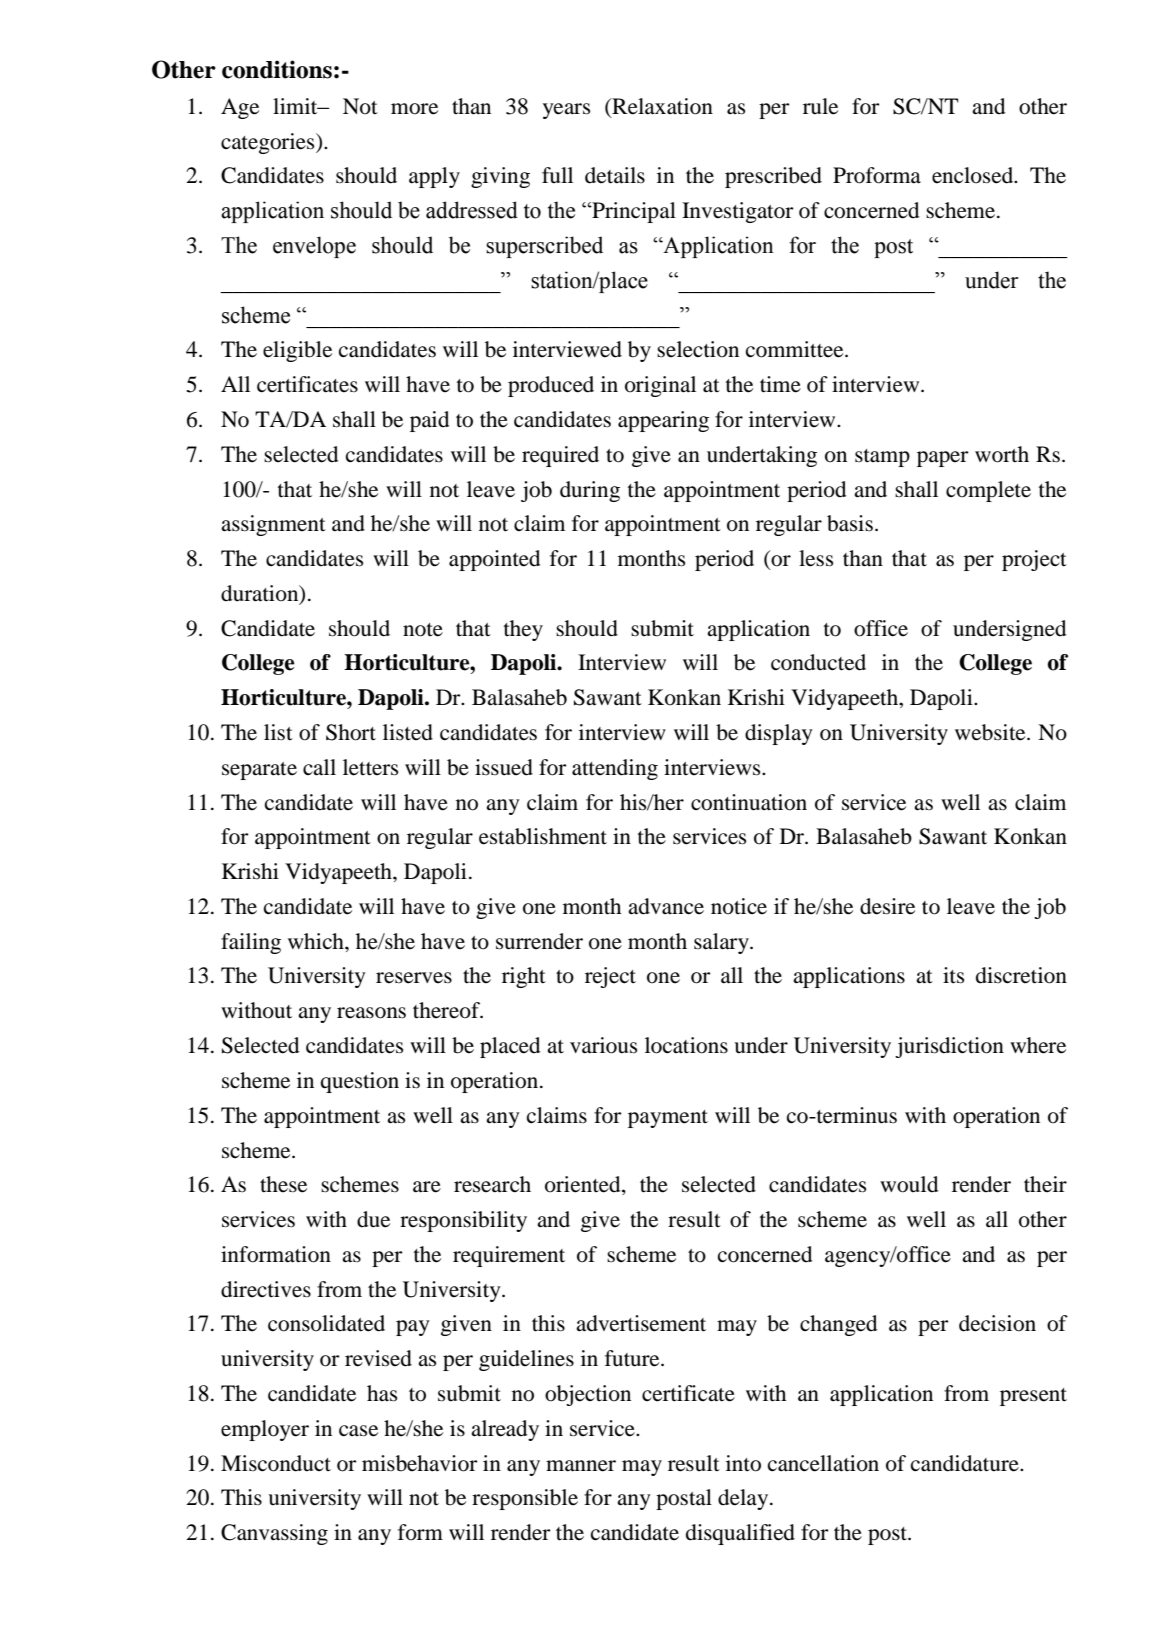 This document has height=1632, width=1155. Describe the element at coordinates (686, 1045) in the document. I see `locations` at that location.
